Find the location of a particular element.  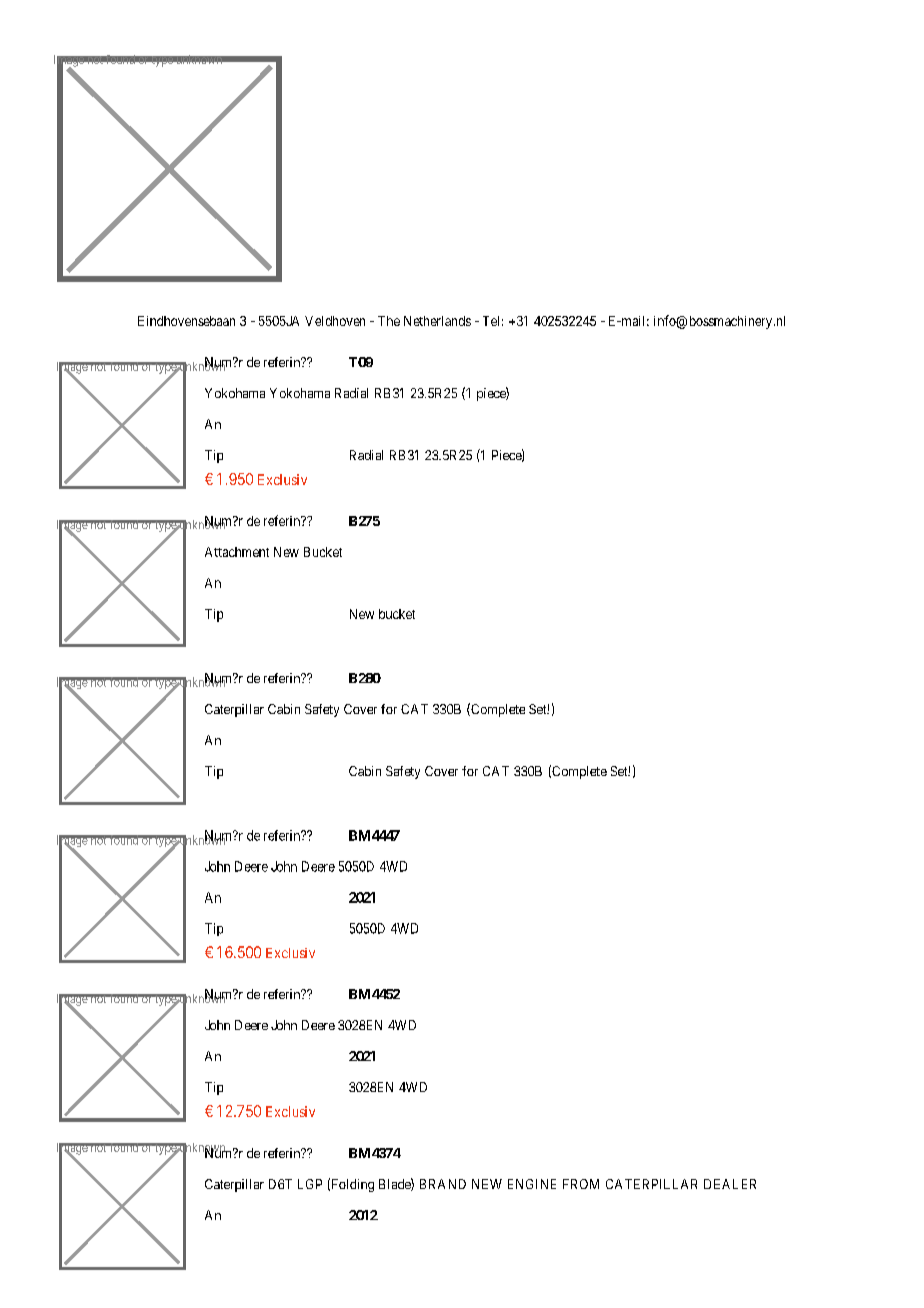

Attachment is located at coordinates (237, 552).
